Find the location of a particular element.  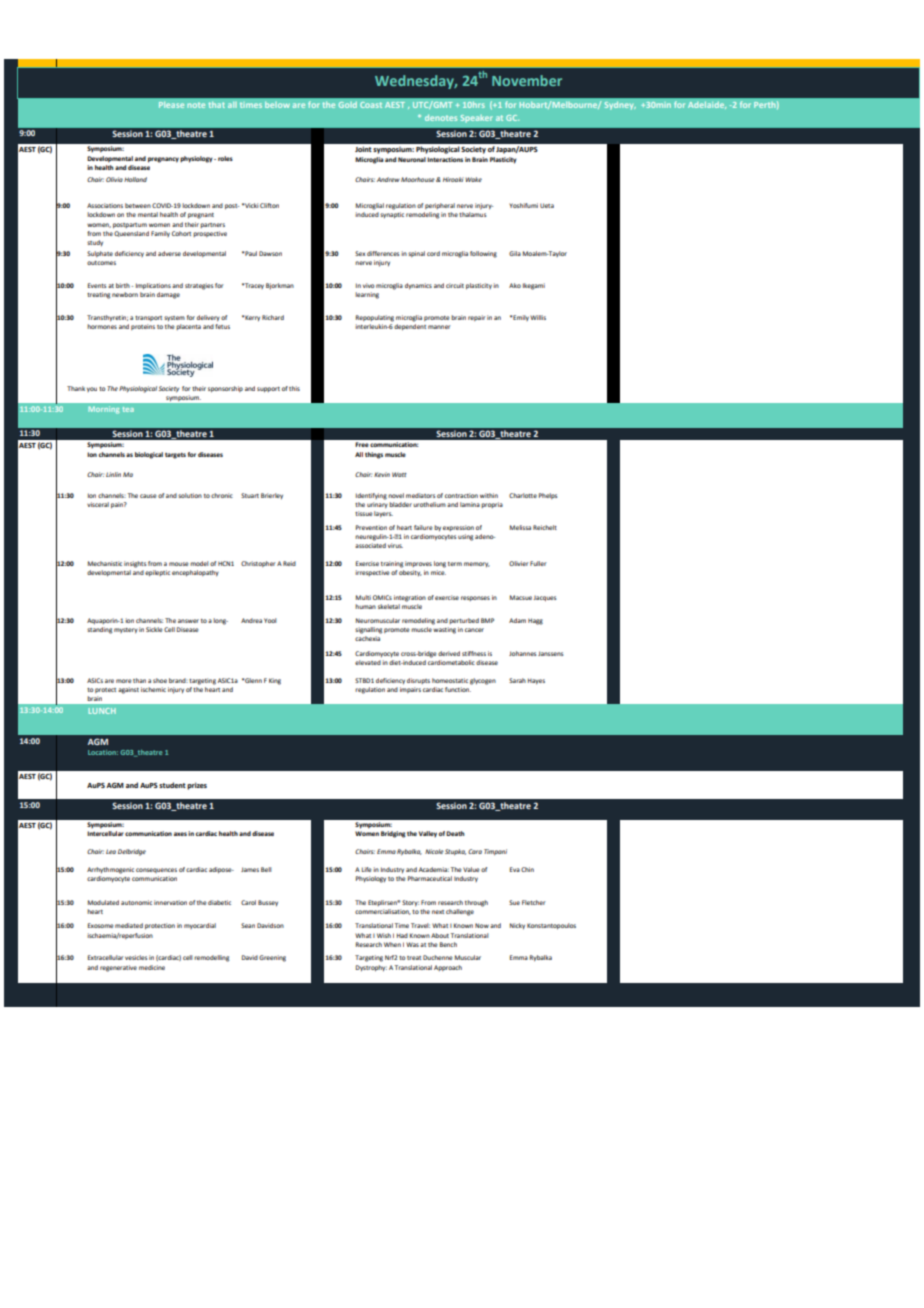

November is located at coordinates (527, 80).
